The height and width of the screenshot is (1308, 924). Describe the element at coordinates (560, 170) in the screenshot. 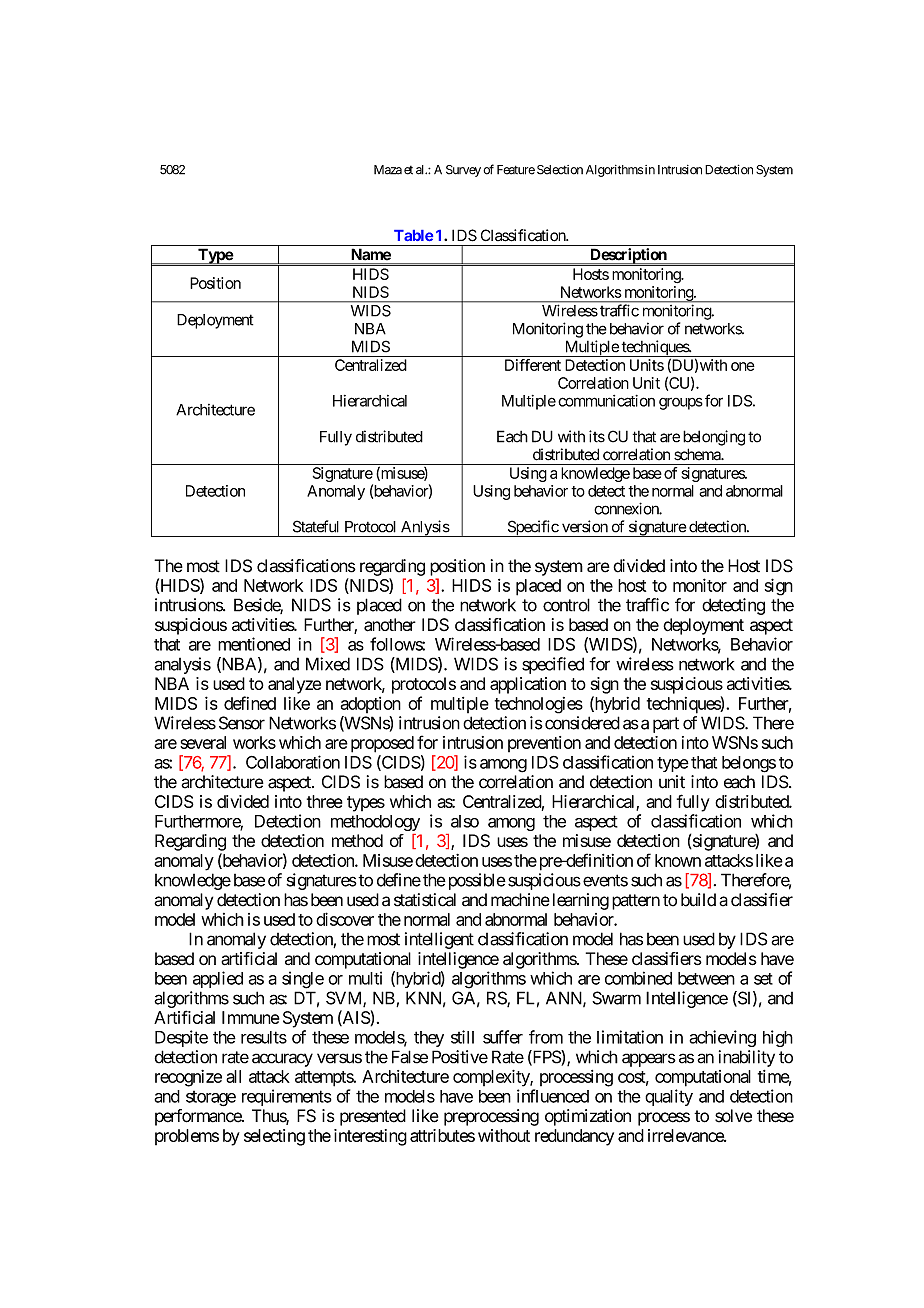

I see `Selection` at that location.
